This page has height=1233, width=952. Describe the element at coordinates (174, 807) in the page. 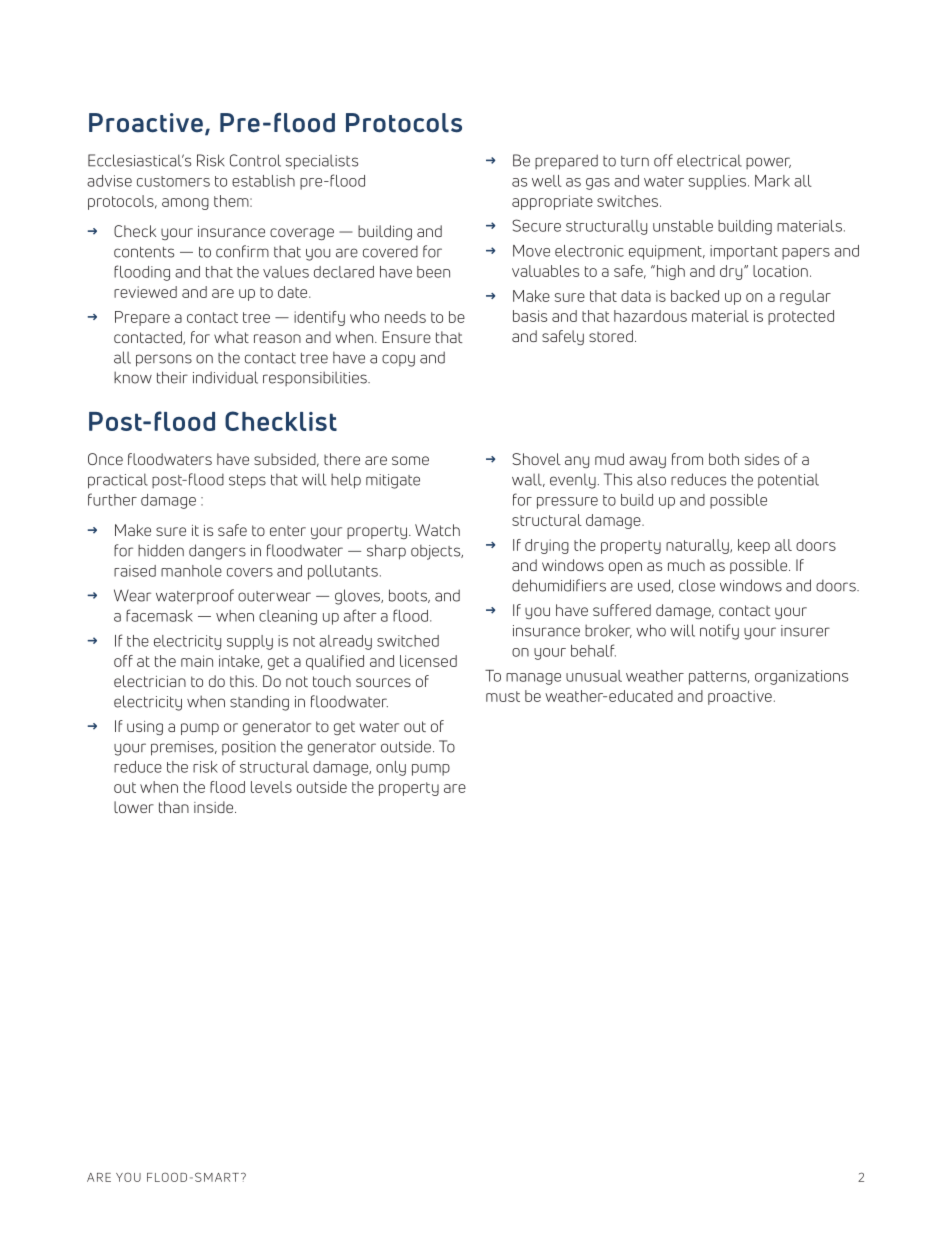

I see `than` at that location.
